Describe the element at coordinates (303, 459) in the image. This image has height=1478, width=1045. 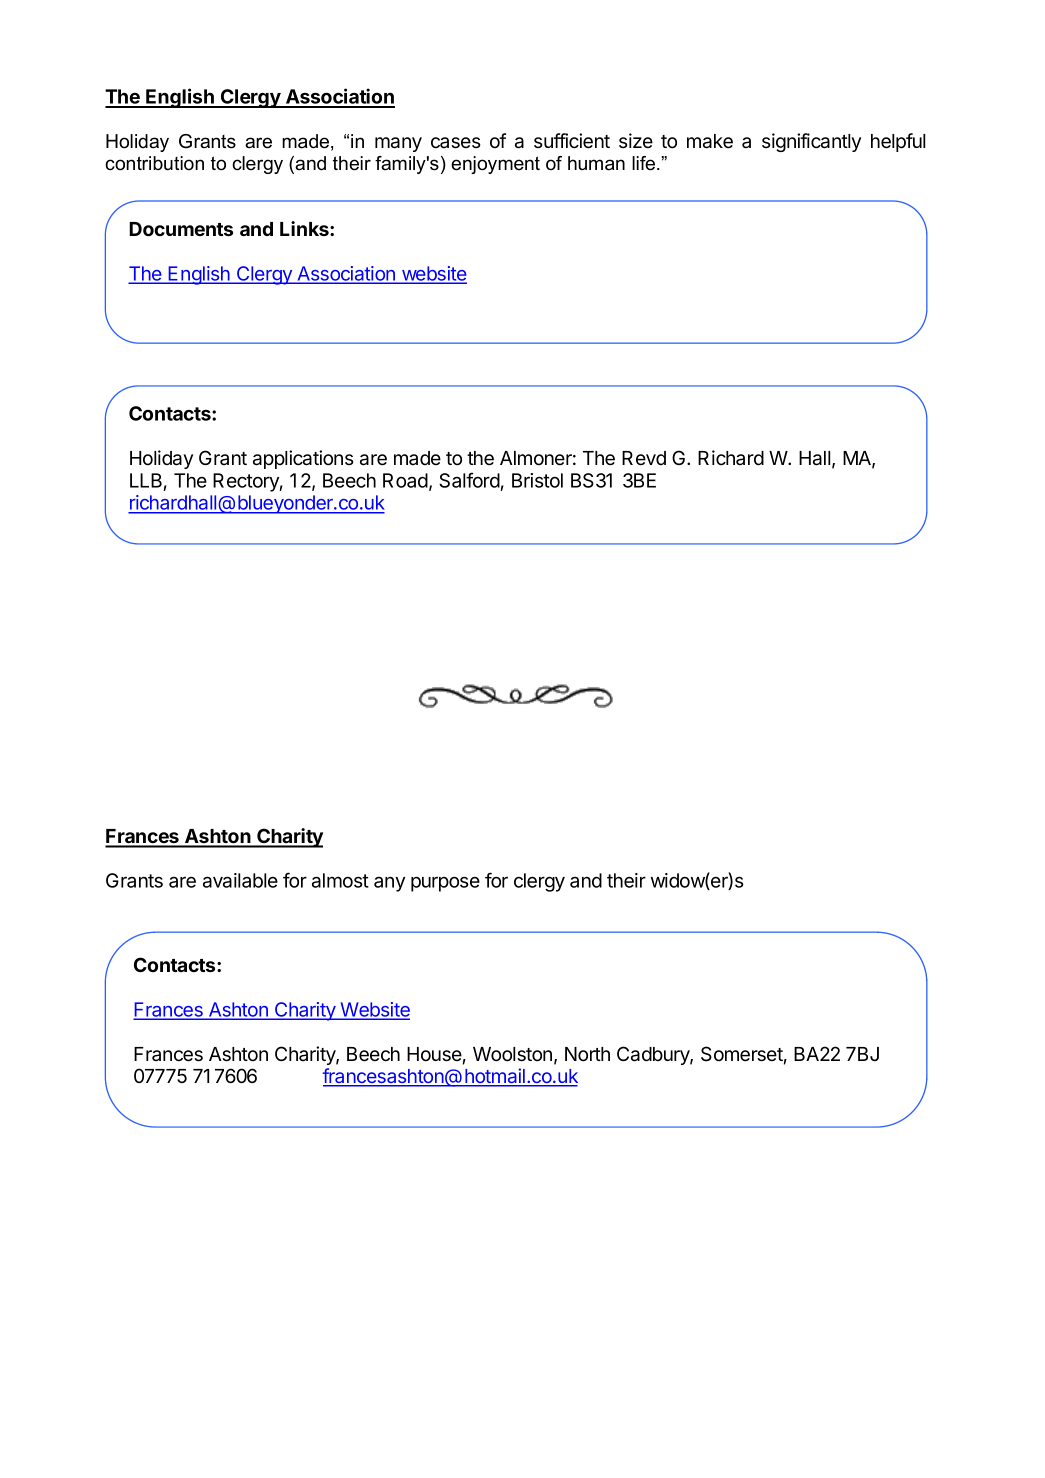
I see `applications` at that location.
